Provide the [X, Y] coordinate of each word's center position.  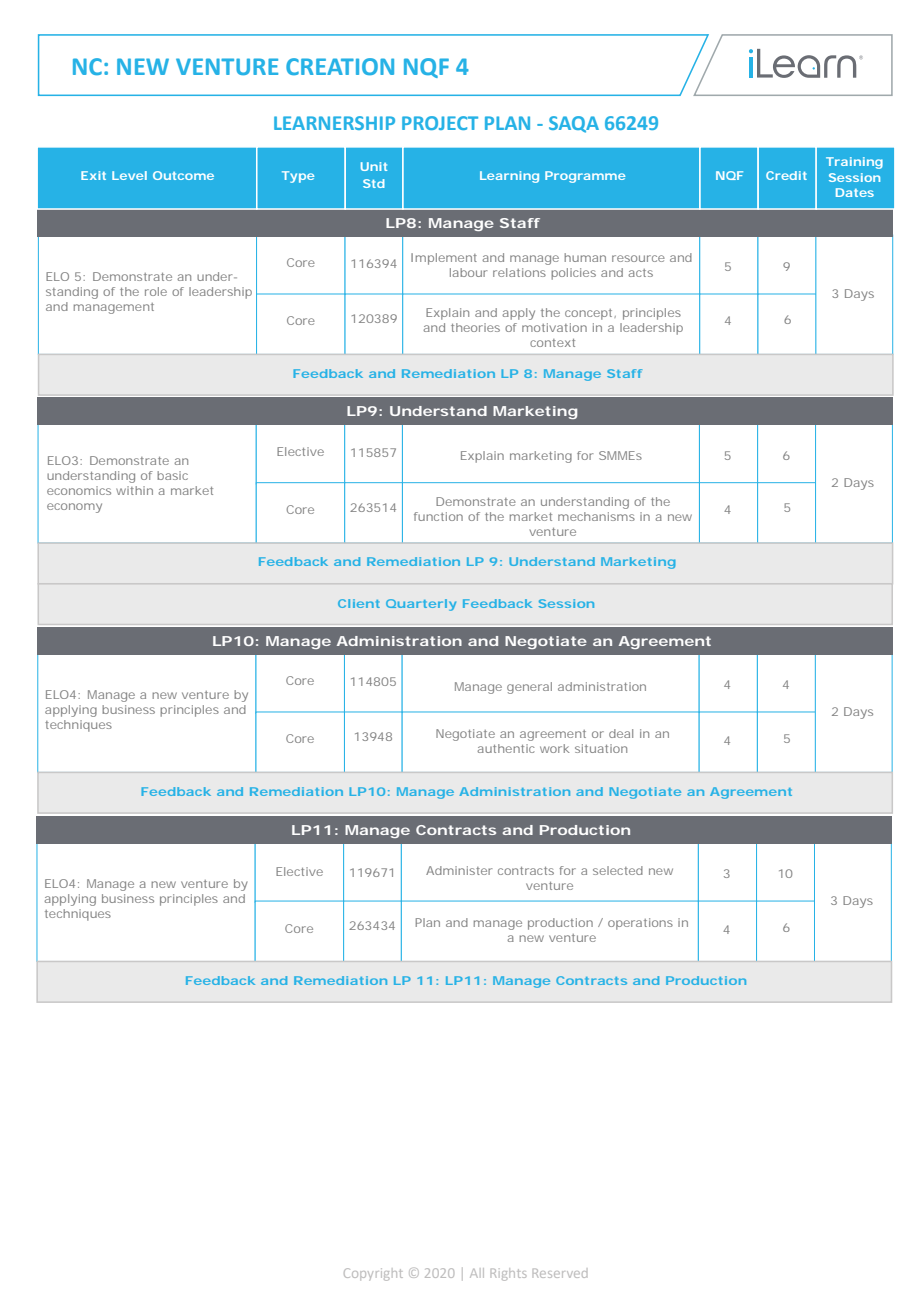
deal [621, 733]
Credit [786, 175]
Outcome [183, 175]
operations [640, 924]
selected [618, 870]
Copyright [373, 1274]
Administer [459, 870]
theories [475, 327]
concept [590, 314]
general [529, 688]
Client [359, 603]
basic [172, 475]
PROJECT [440, 123]
